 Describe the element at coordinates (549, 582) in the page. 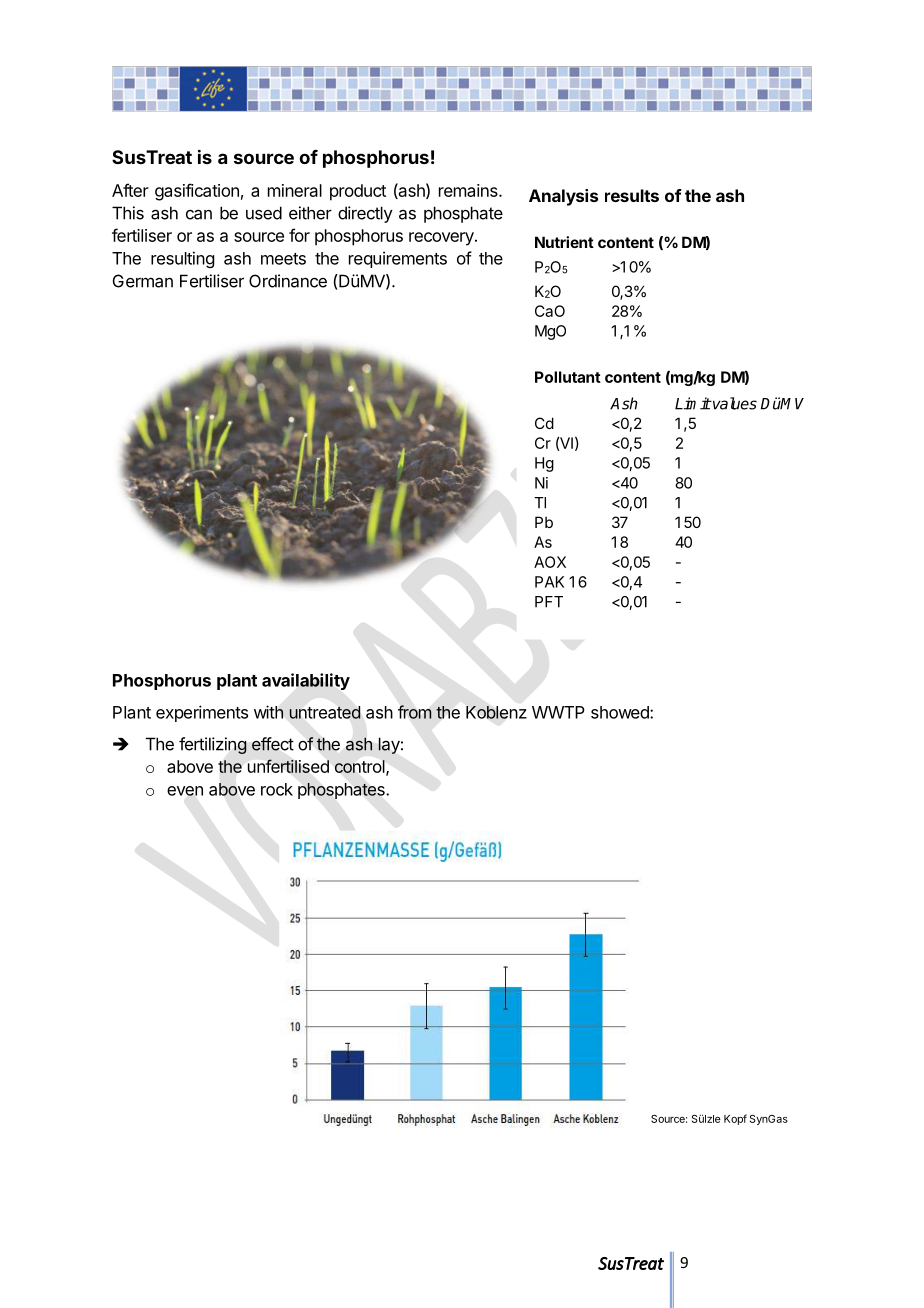

I see `PAK` at that location.
